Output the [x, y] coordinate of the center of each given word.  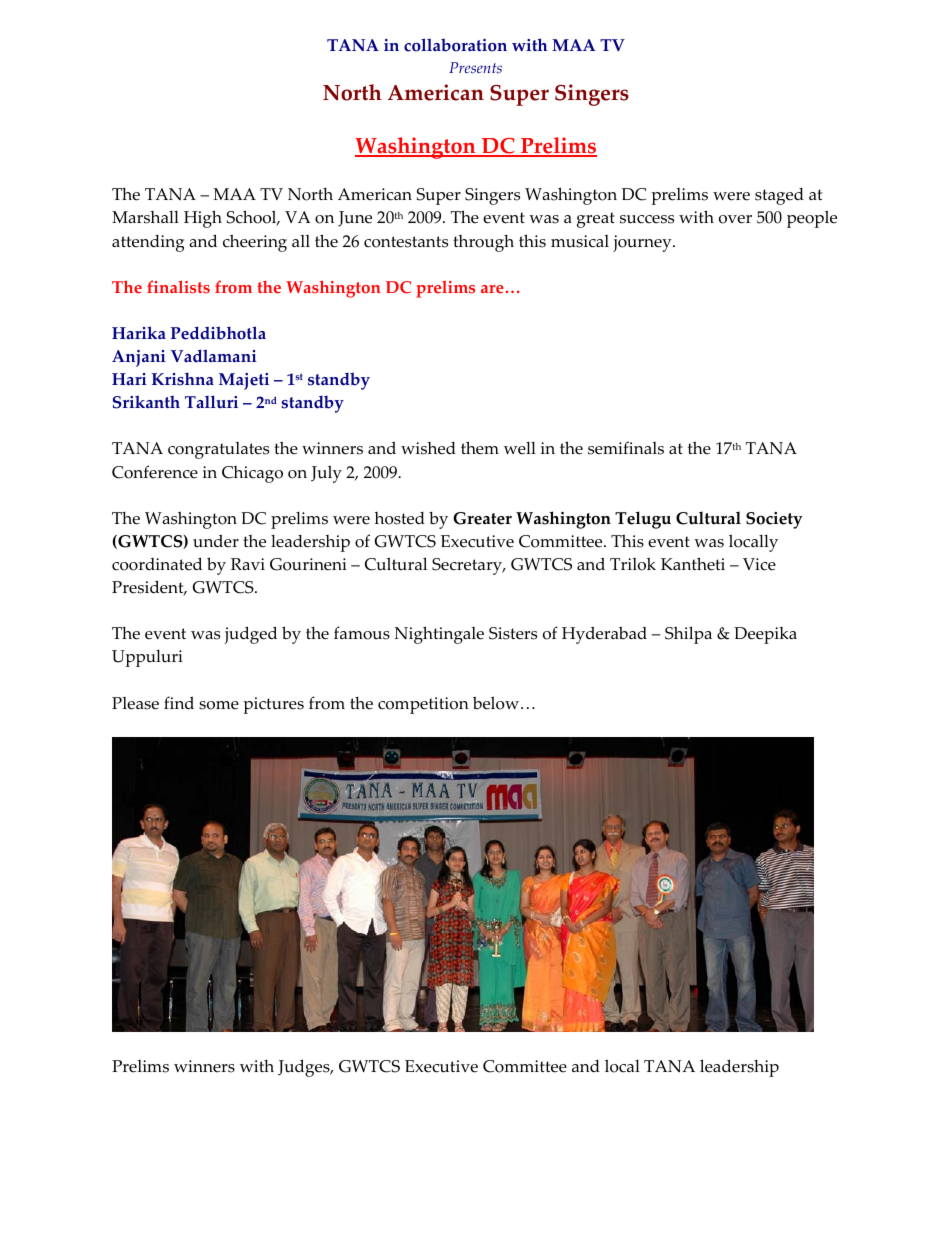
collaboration [455, 45]
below [496, 703]
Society [774, 520]
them [480, 448]
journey [643, 243]
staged [779, 196]
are [492, 289]
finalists [178, 287]
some [219, 705]
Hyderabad [604, 635]
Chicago [252, 474]
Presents [475, 68]
